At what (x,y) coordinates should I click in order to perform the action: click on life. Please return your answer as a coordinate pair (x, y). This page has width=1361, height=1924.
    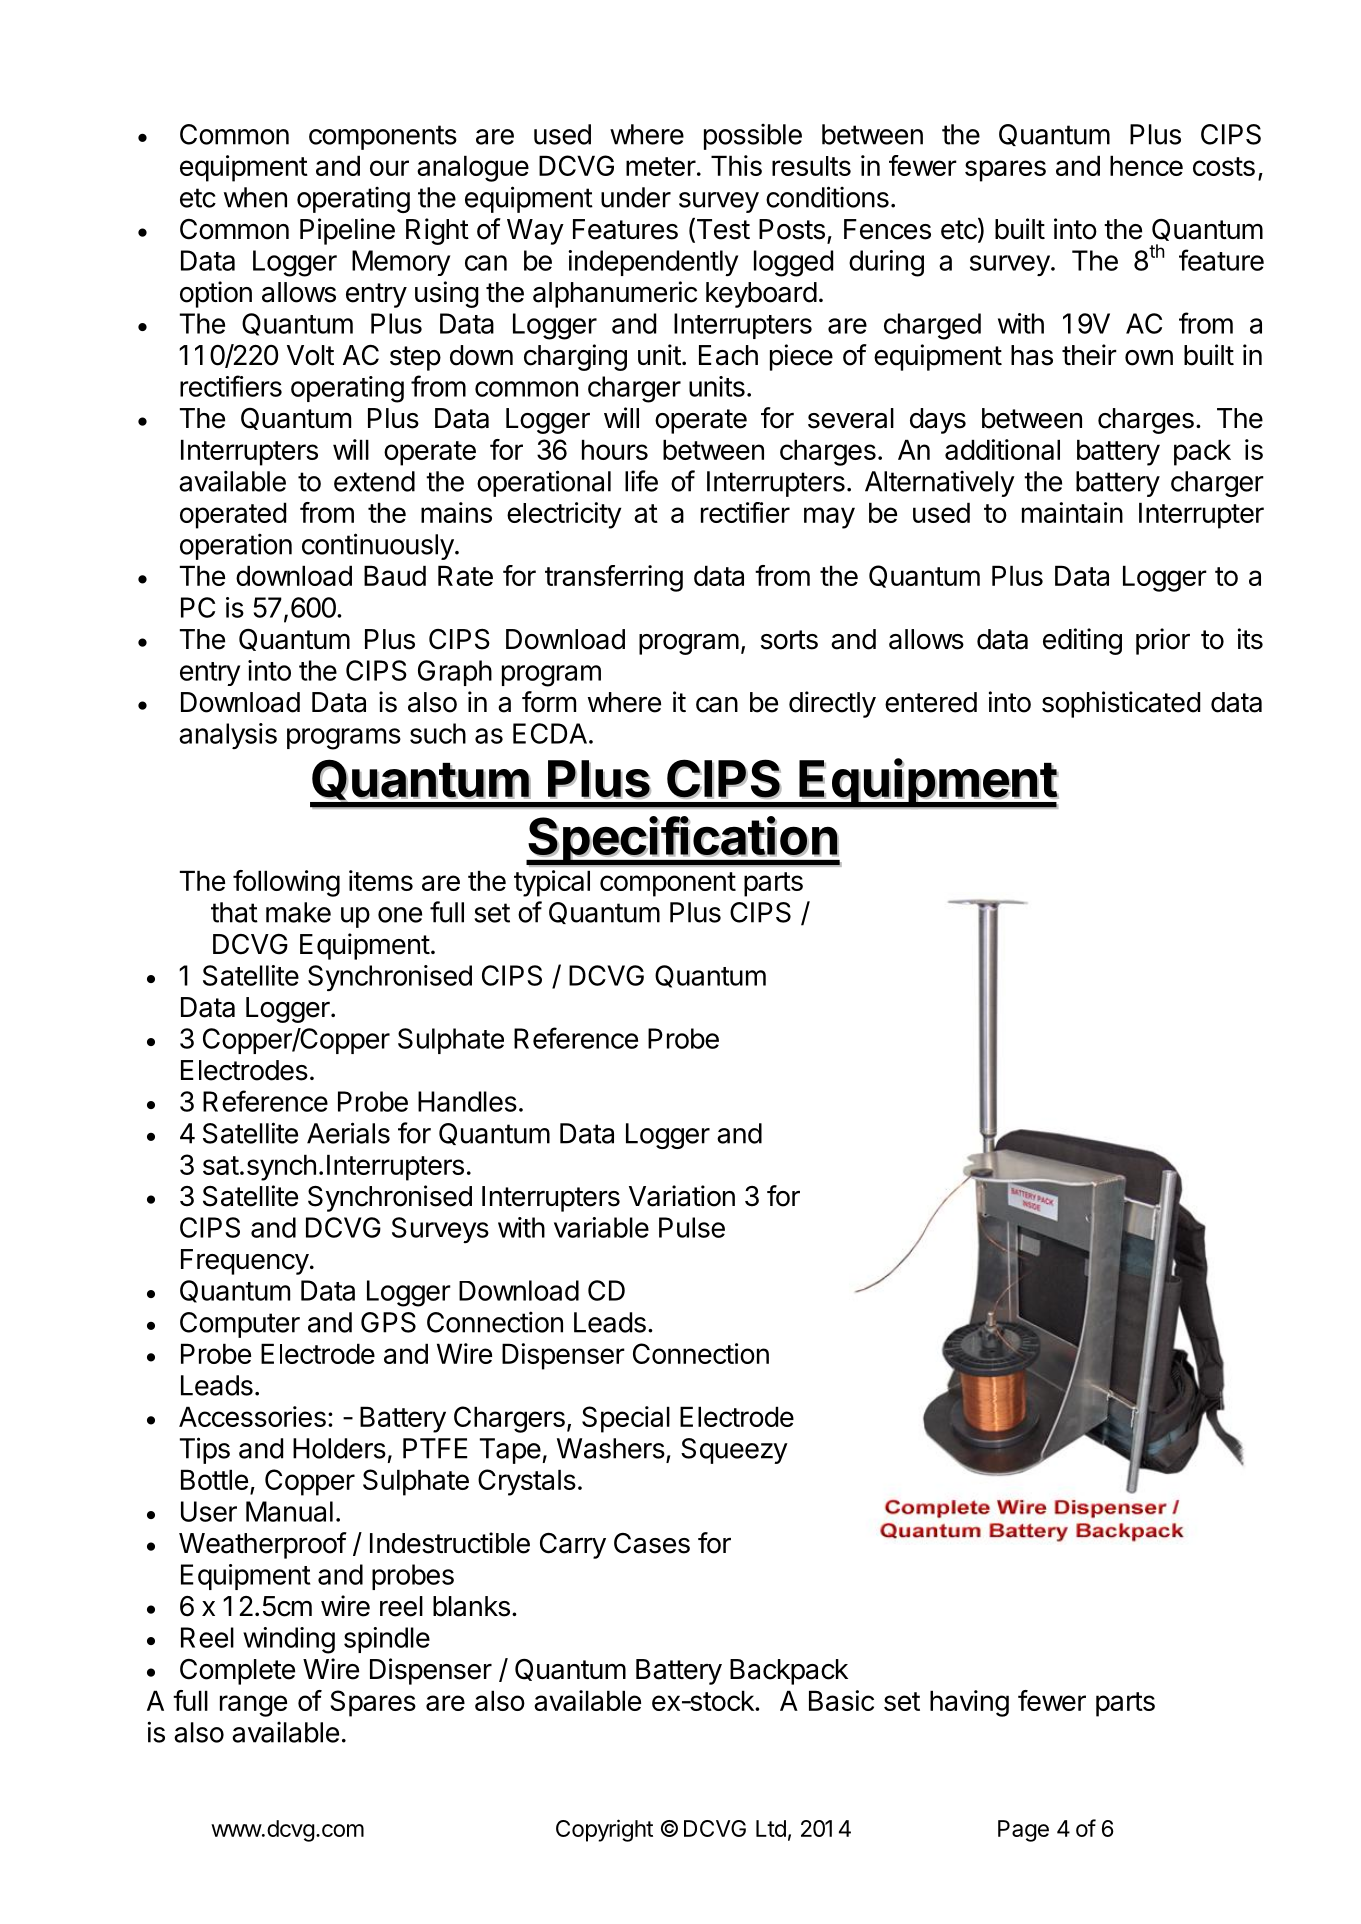
    Looking at the image, I should click on (641, 481).
